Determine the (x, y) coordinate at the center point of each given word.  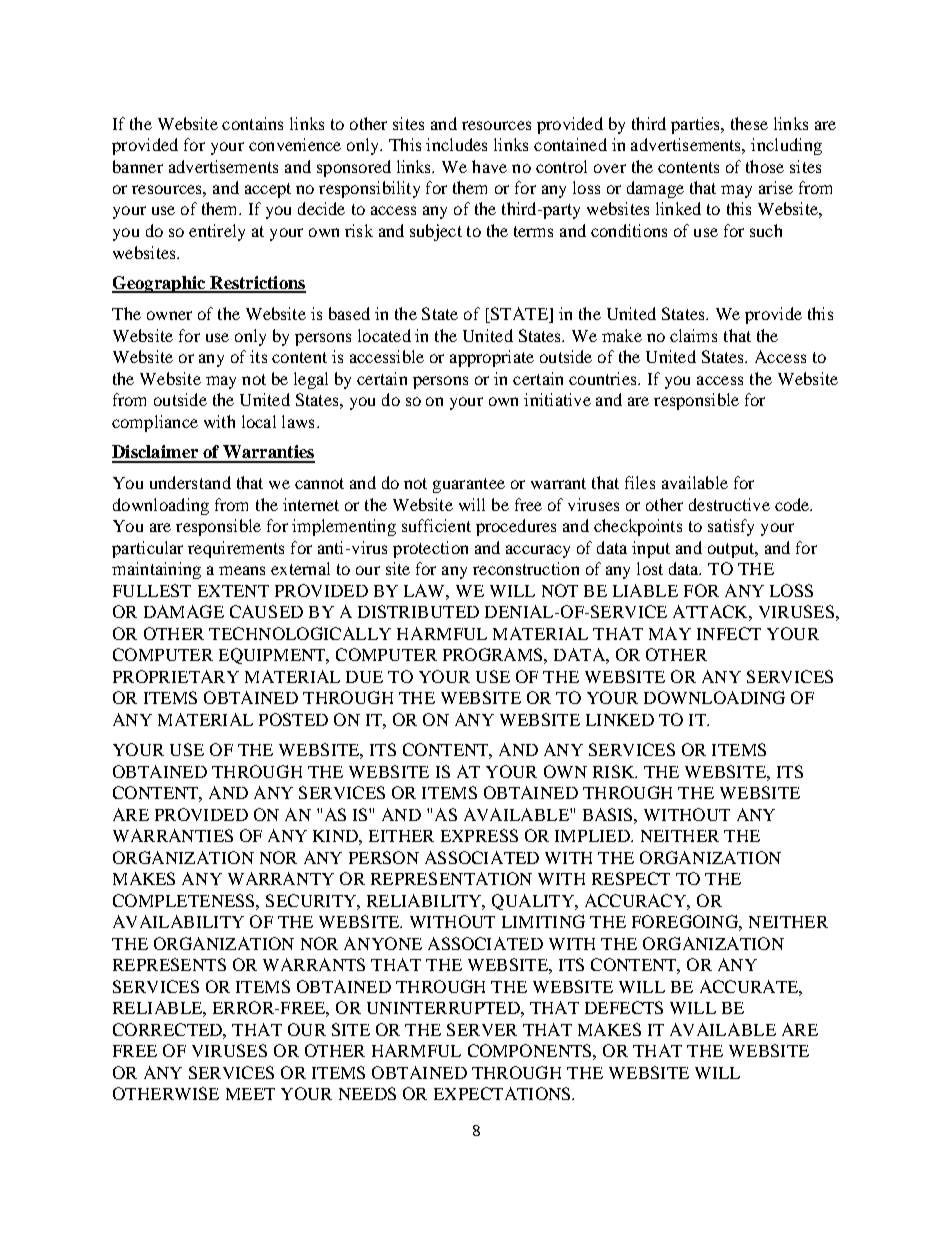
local (259, 421)
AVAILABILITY (178, 921)
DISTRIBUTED (418, 611)
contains (252, 123)
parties (696, 125)
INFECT (729, 633)
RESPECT (631, 878)
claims (693, 335)
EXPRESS (479, 835)
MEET (250, 1094)
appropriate (492, 358)
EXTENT (233, 591)
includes (456, 144)
